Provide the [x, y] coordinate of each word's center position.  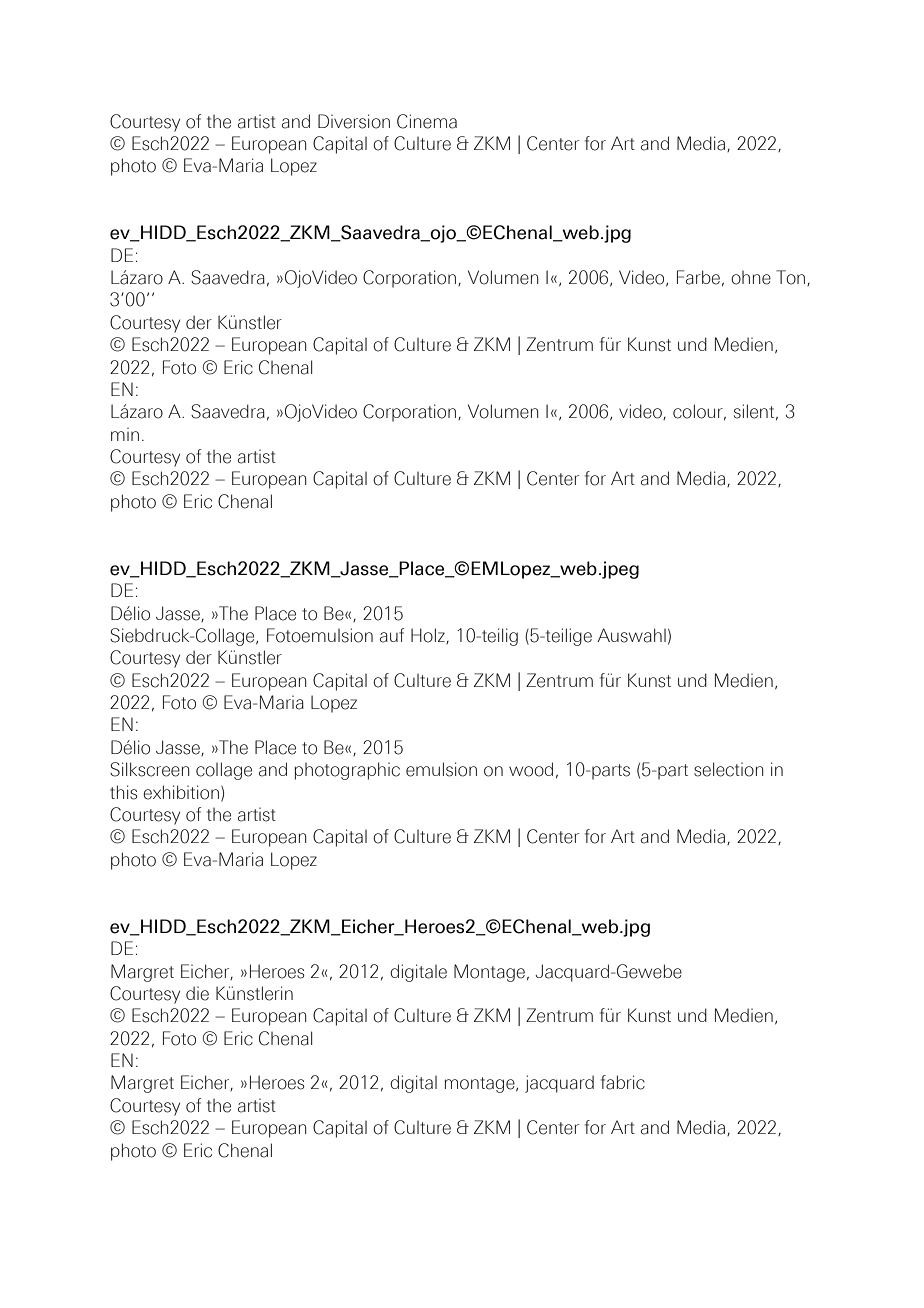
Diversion [354, 121]
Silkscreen [150, 769]
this [124, 792]
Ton [790, 277]
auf [392, 635]
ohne [751, 278]
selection [729, 769]
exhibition [181, 792]
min [125, 434]
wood [531, 769]
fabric [623, 1082]
